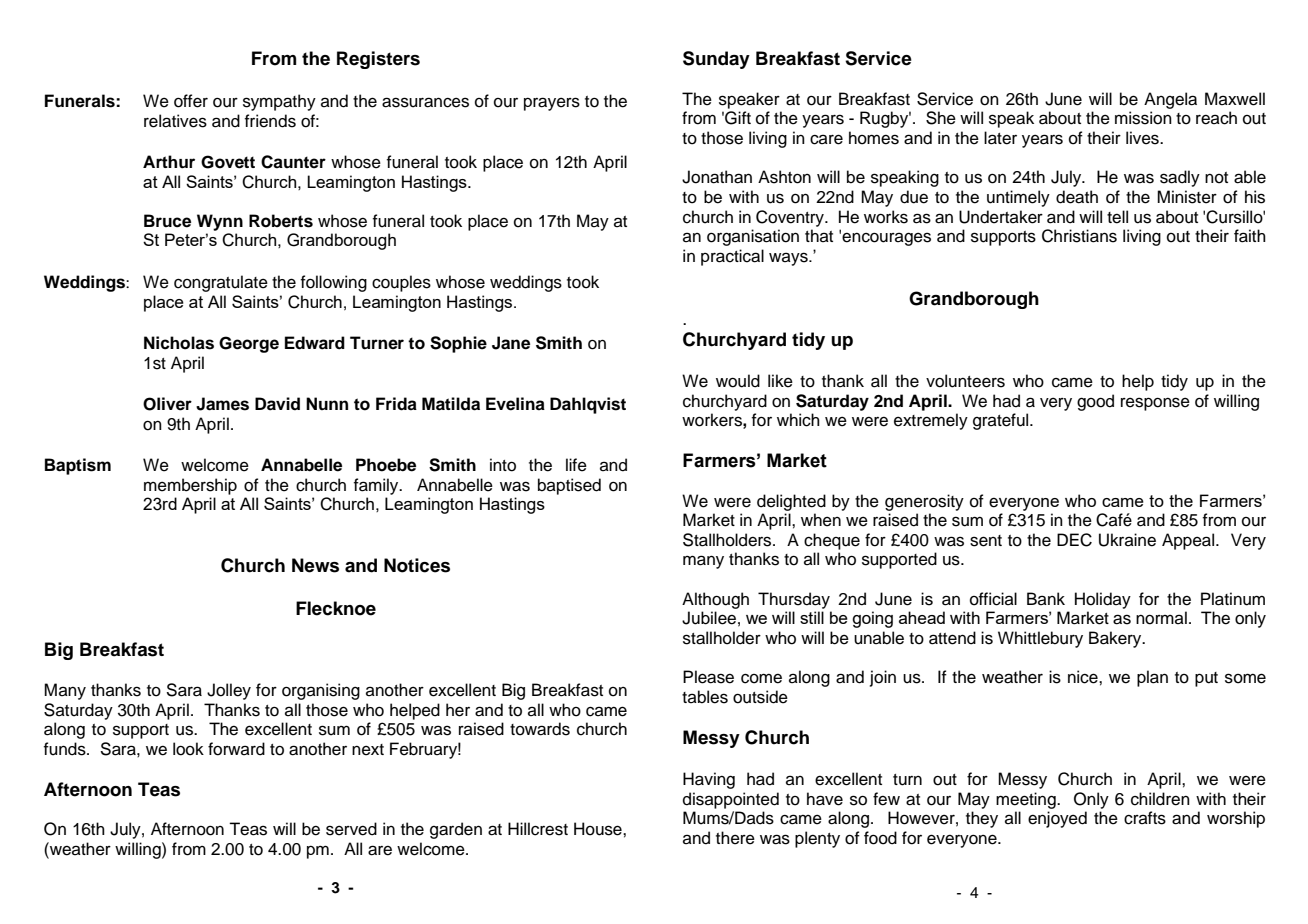  I want to click on grateful, so click(1002, 421).
